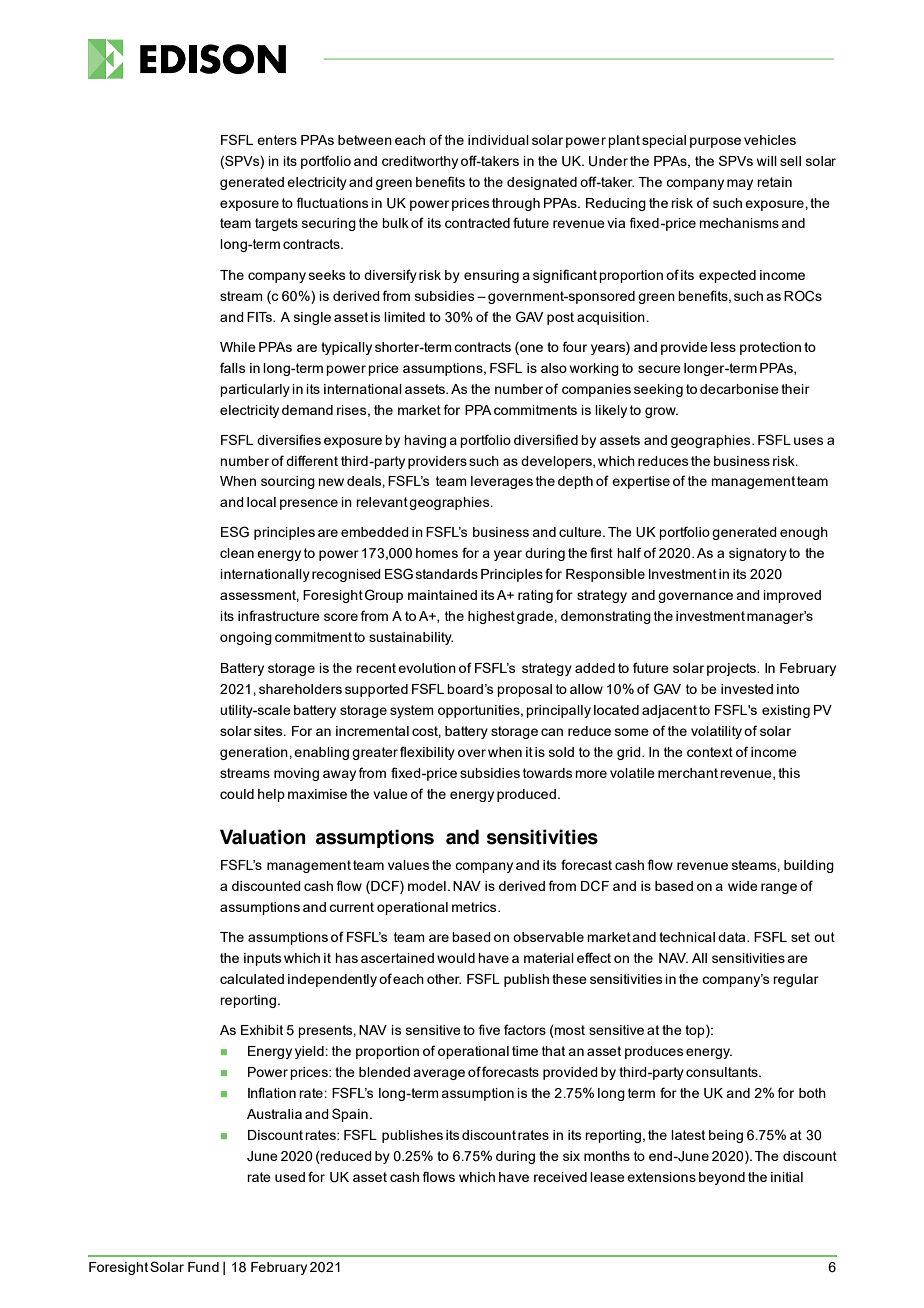 This screenshot has height=1308, width=924. I want to click on diversified, so click(546, 439).
